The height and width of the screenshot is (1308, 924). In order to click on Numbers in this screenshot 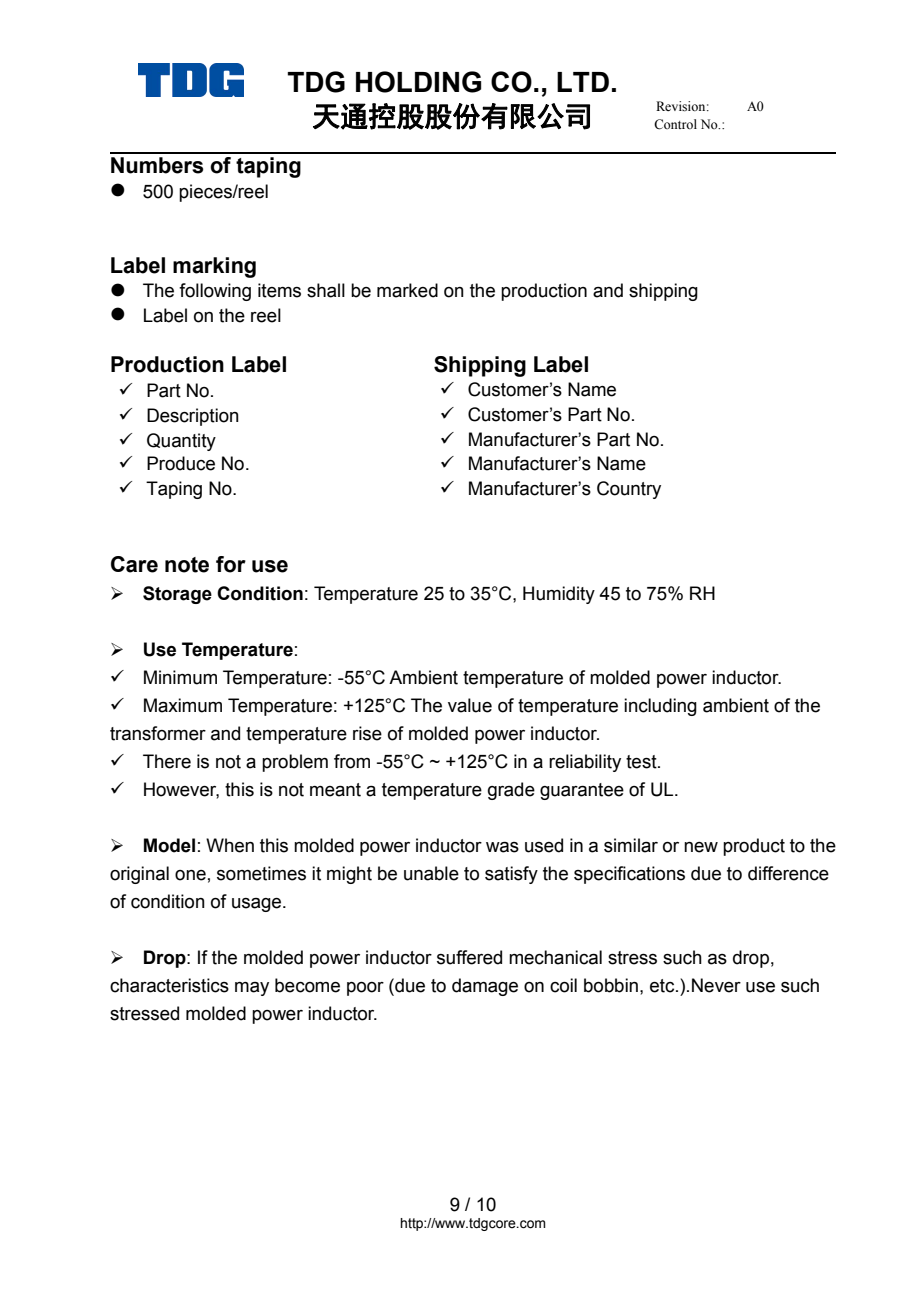, I will do `click(157, 165)`.
